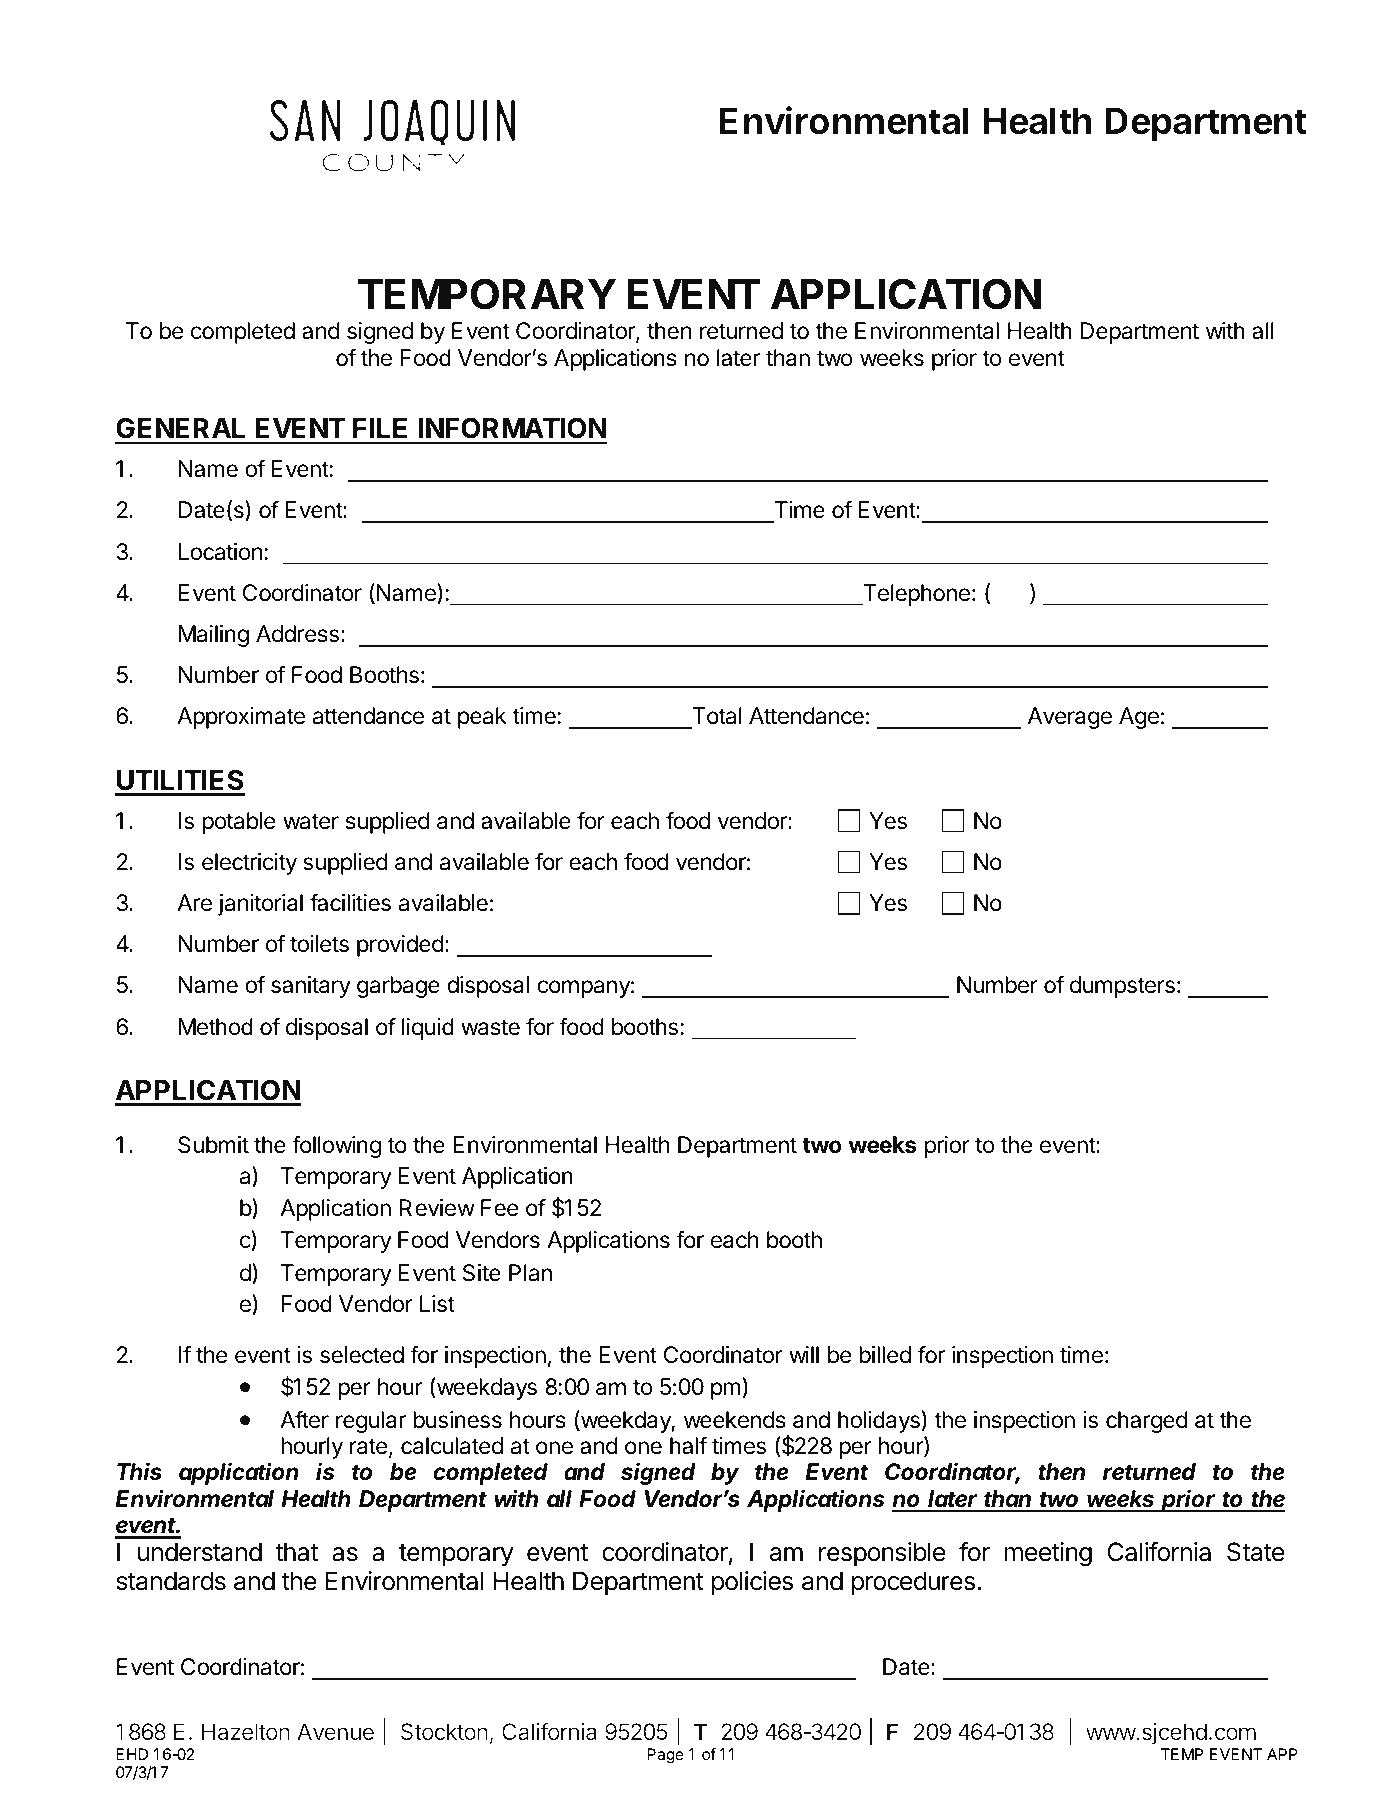  Describe the element at coordinates (665, 1756) in the image. I see `Page` at that location.
